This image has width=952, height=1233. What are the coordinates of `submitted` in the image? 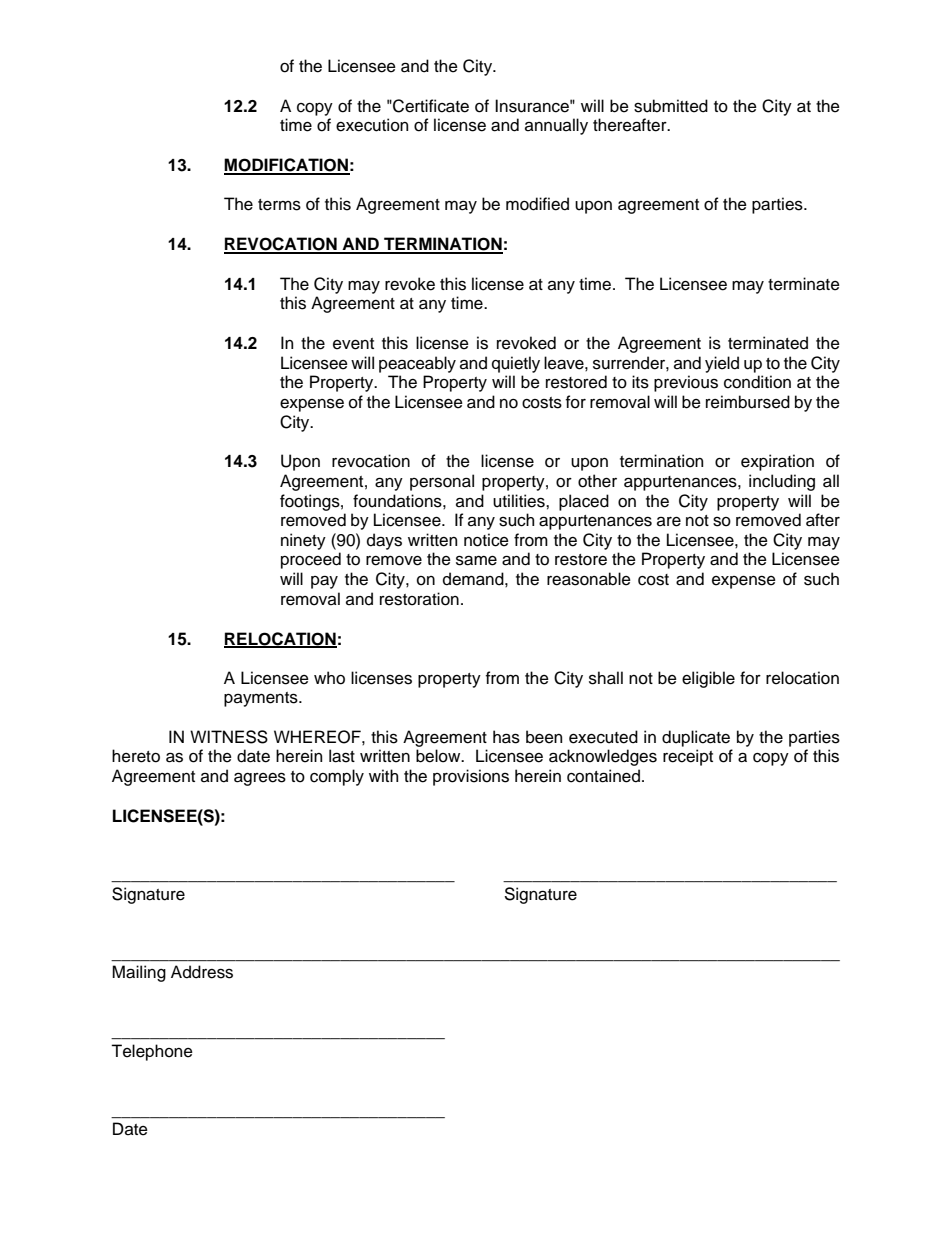 It's located at (671, 106).
